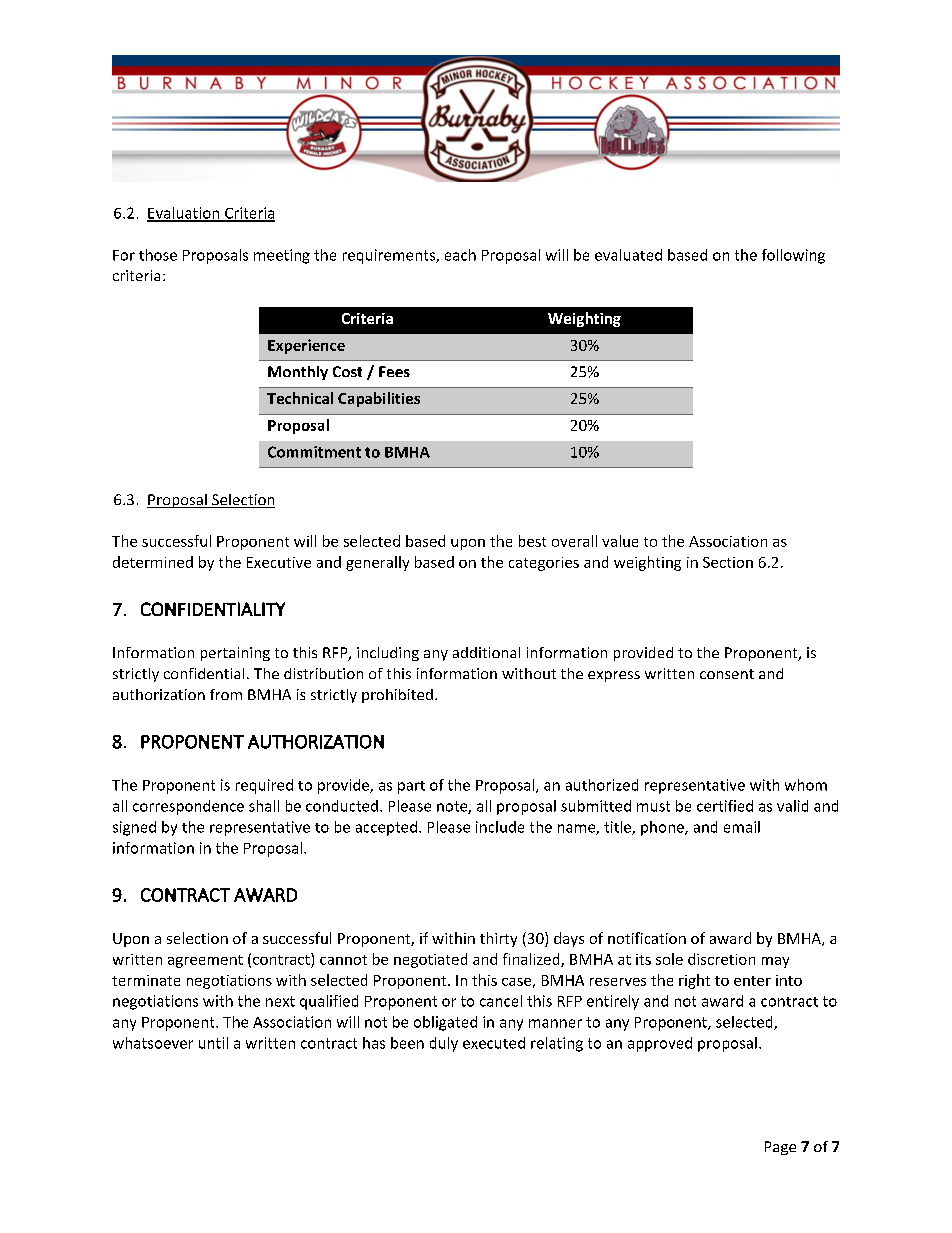 The width and height of the screenshot is (952, 1233). I want to click on Commitment, so click(314, 452).
